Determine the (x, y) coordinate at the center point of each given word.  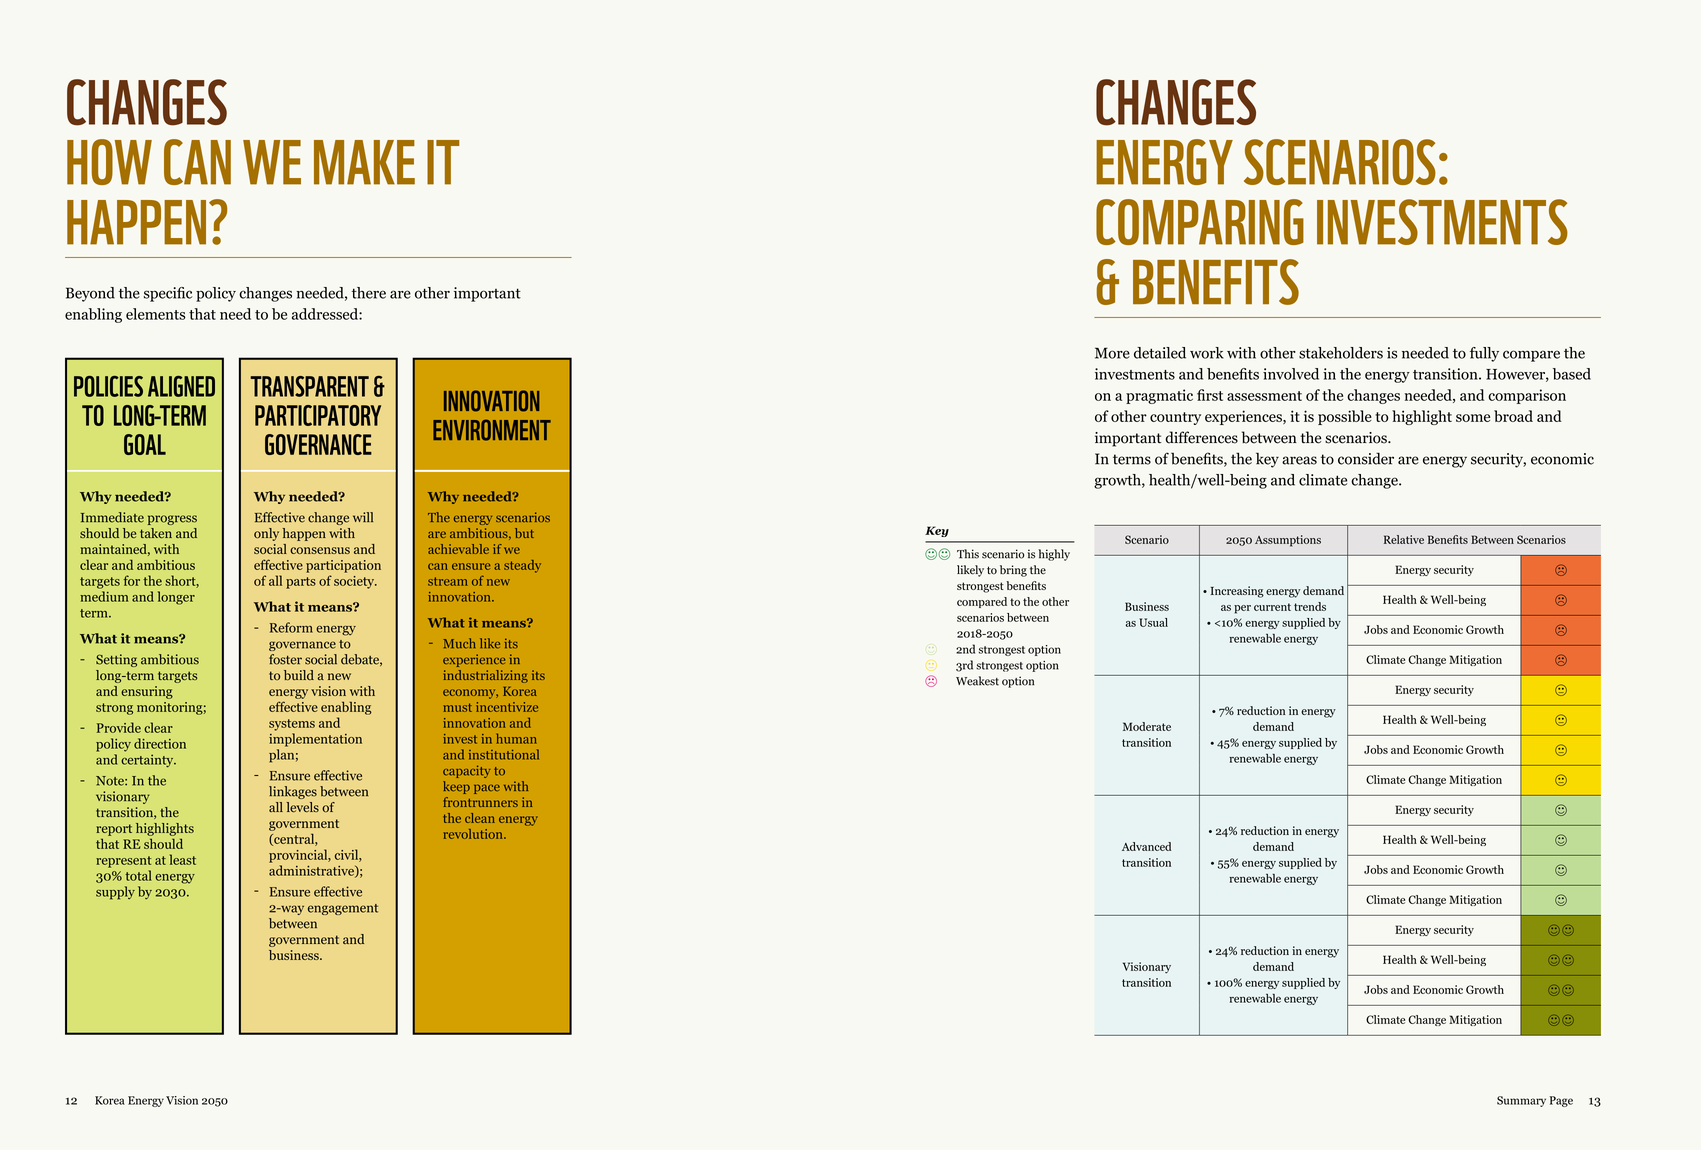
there (369, 293)
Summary (1521, 1101)
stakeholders (1341, 353)
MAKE (364, 162)
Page (1561, 1101)
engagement (343, 909)
